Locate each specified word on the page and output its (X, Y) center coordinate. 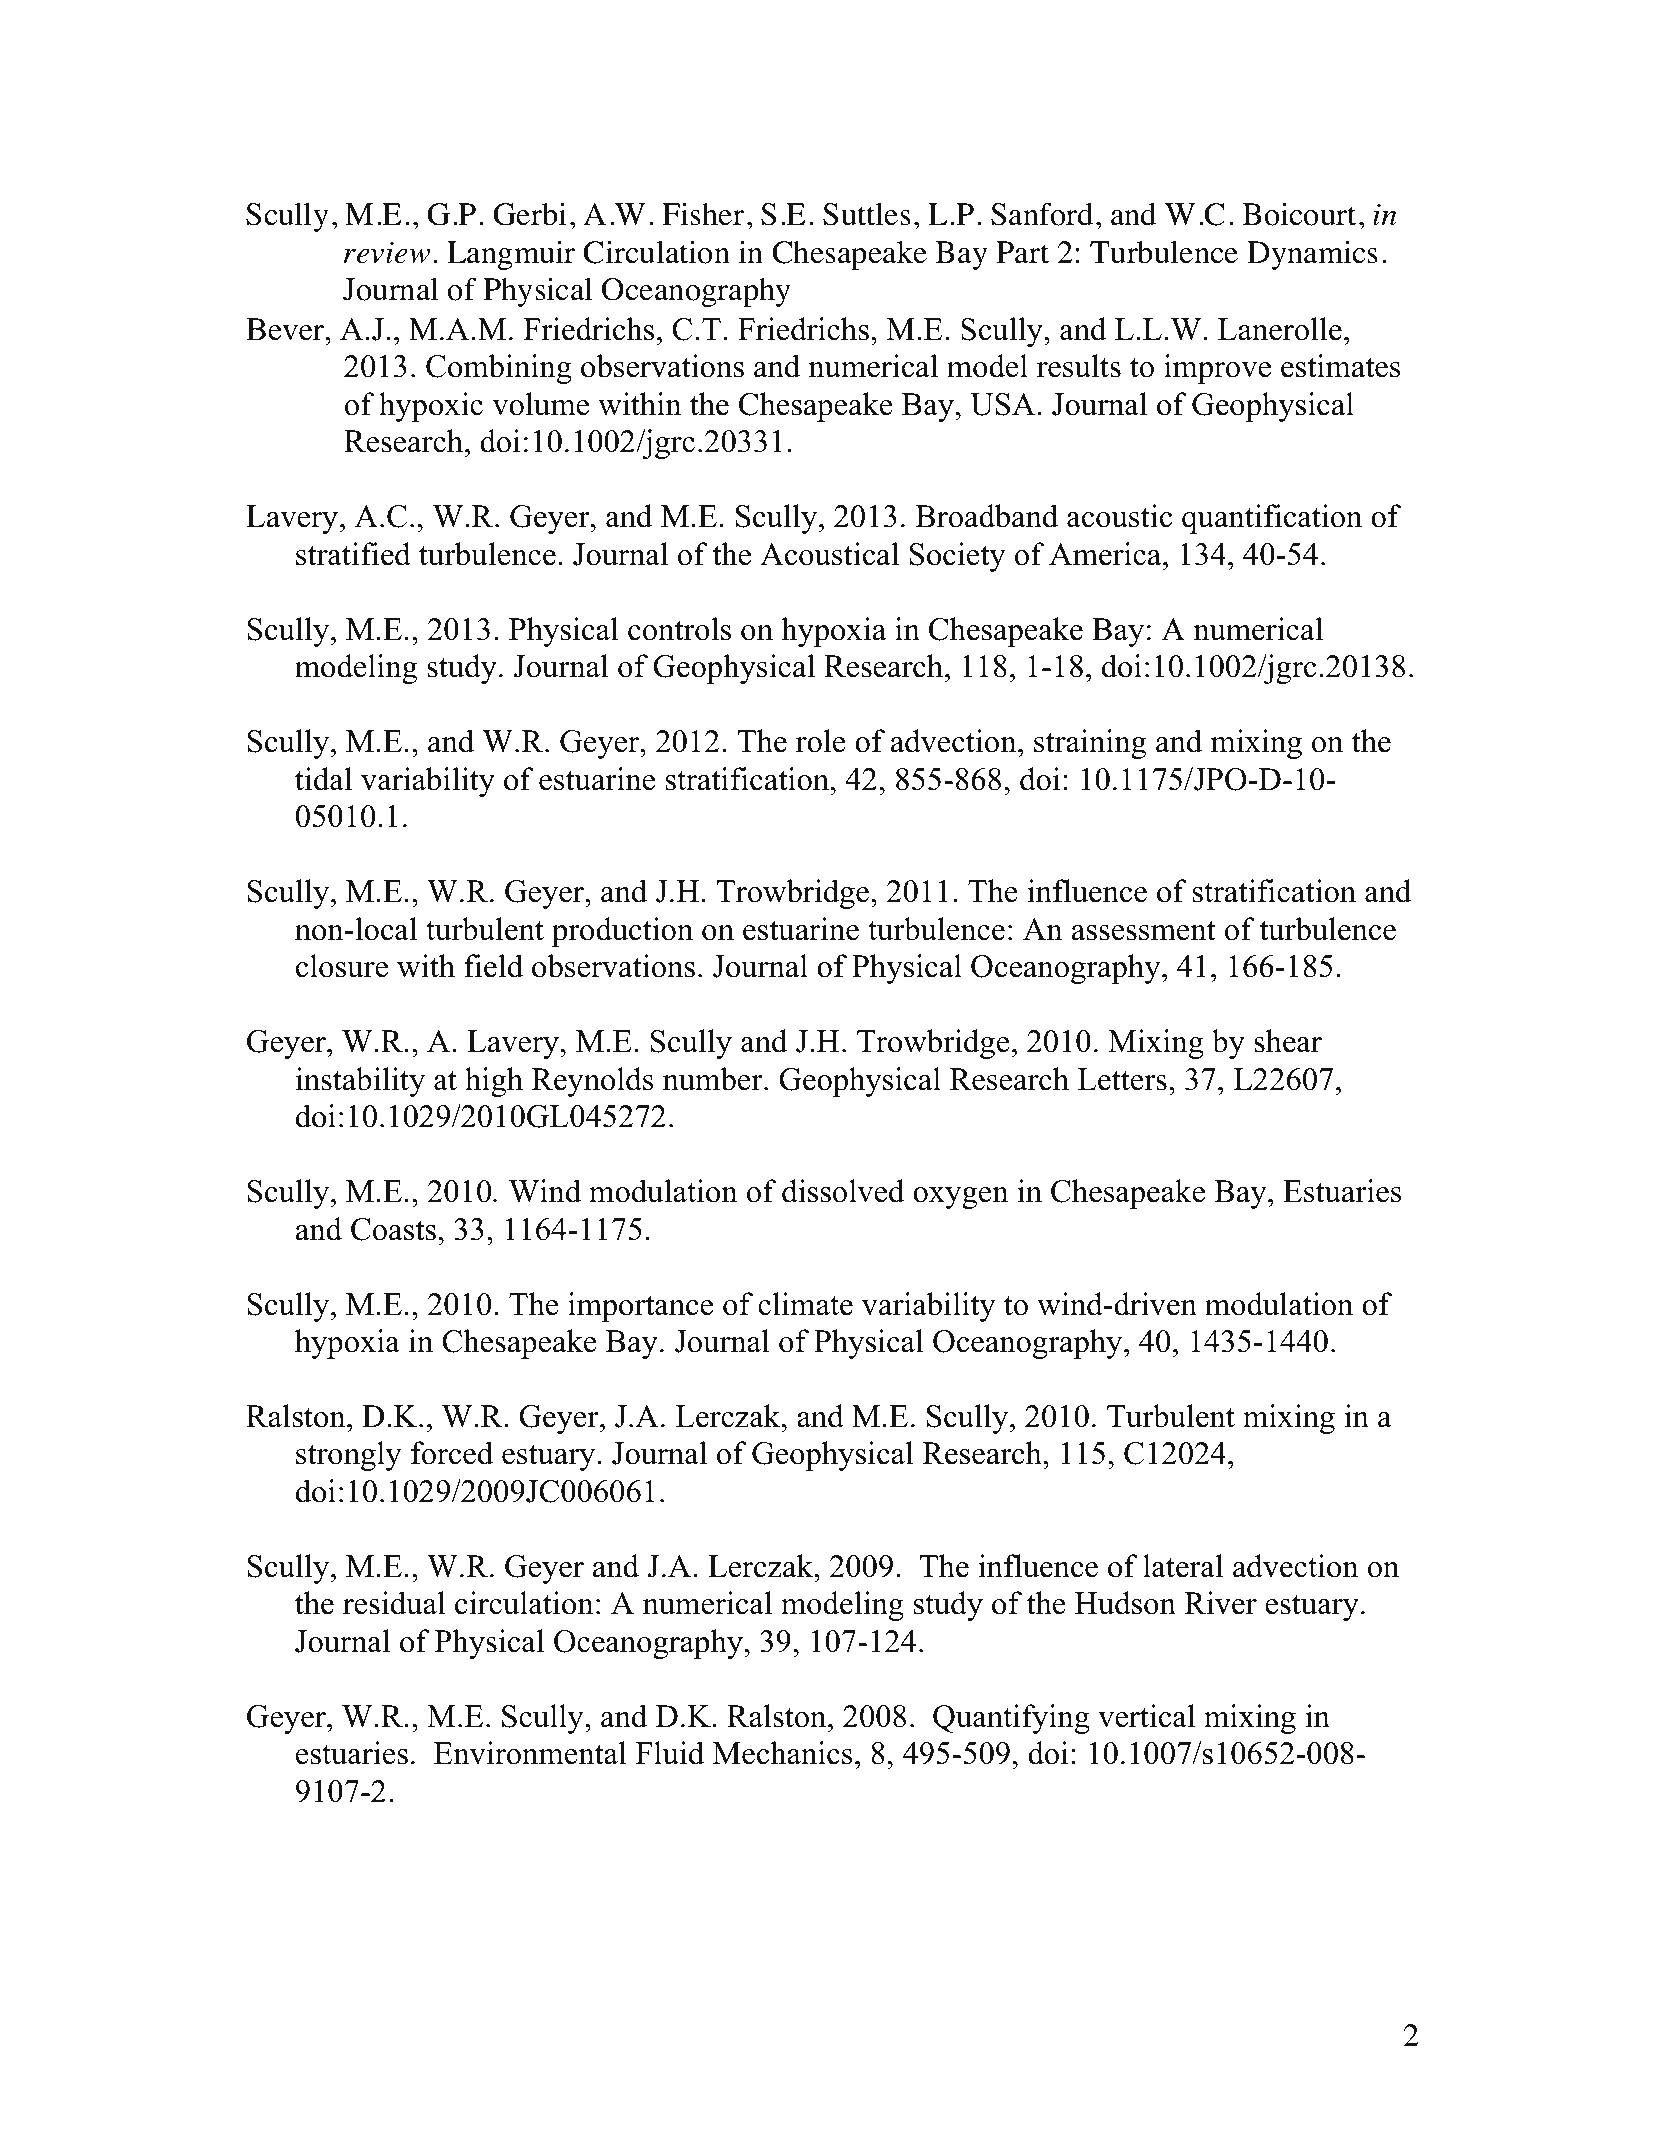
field (493, 966)
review (387, 252)
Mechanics (783, 1753)
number (714, 1079)
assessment (1144, 930)
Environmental (530, 1753)
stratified (353, 554)
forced (452, 1453)
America (1106, 554)
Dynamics (1312, 255)
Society (957, 557)
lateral (1183, 1566)
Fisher (703, 214)
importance (640, 1307)
